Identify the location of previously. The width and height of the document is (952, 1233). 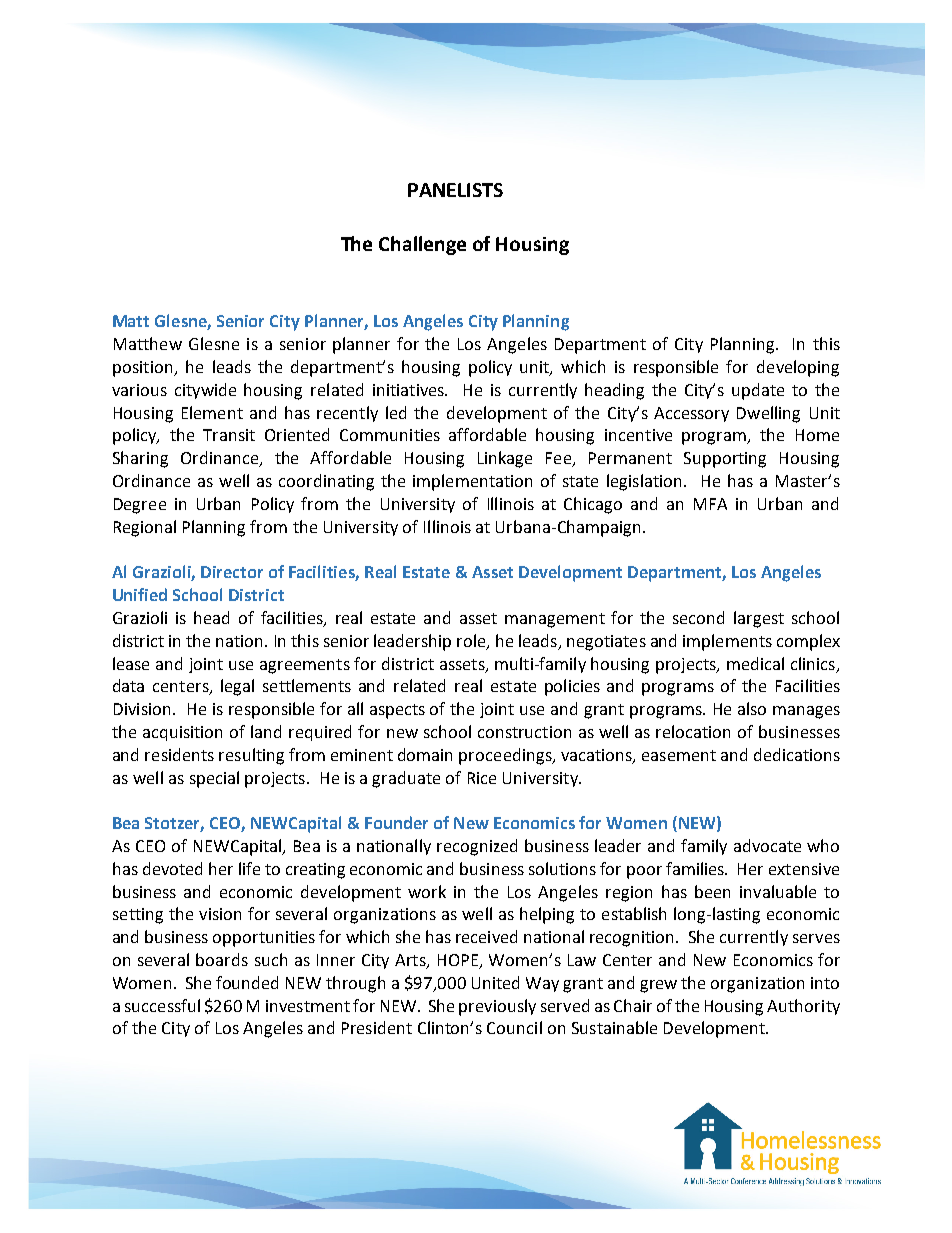
(497, 1007).
